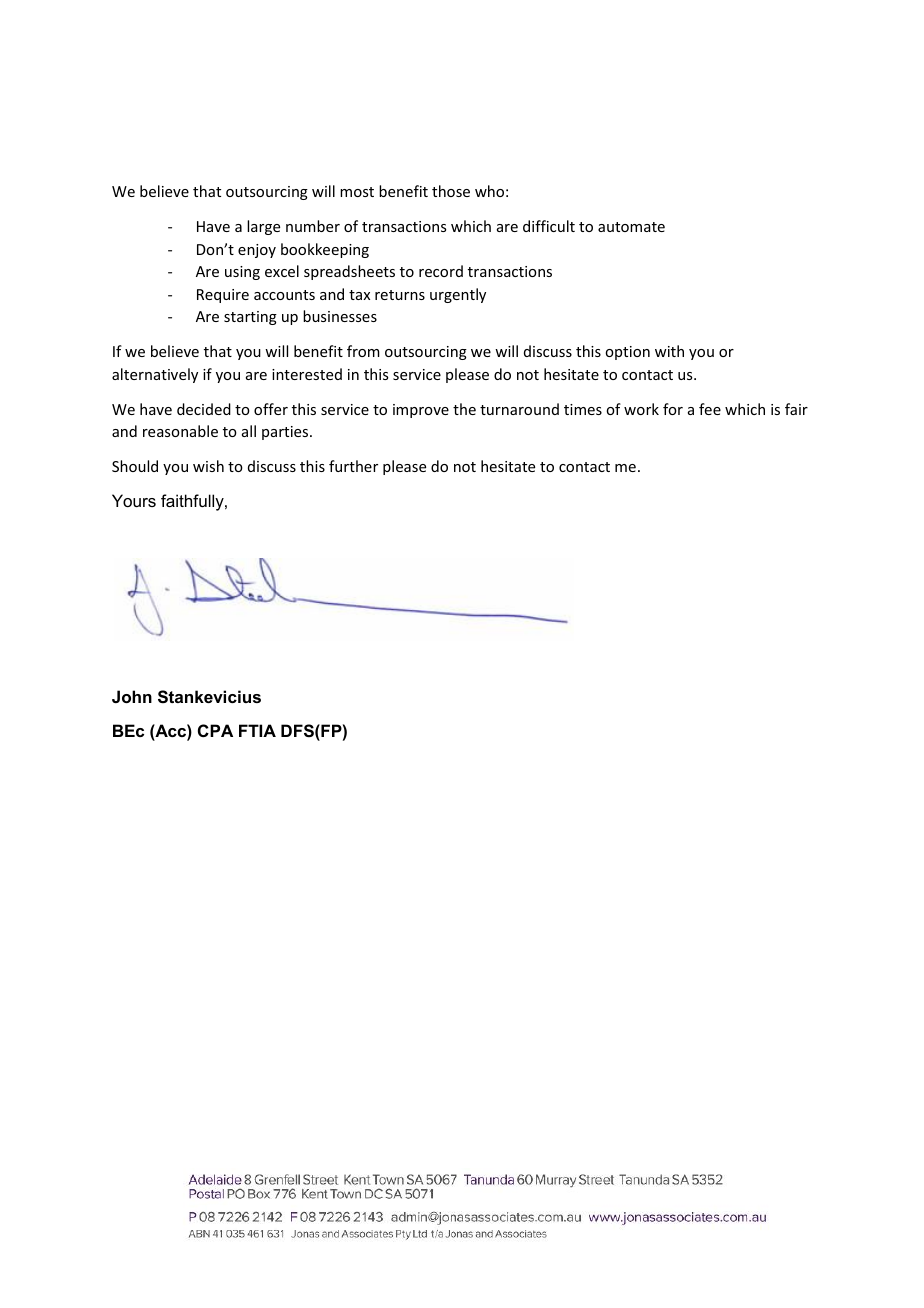 The height and width of the screenshot is (1308, 924). Describe the element at coordinates (631, 227) in the screenshot. I see `automate` at that location.
